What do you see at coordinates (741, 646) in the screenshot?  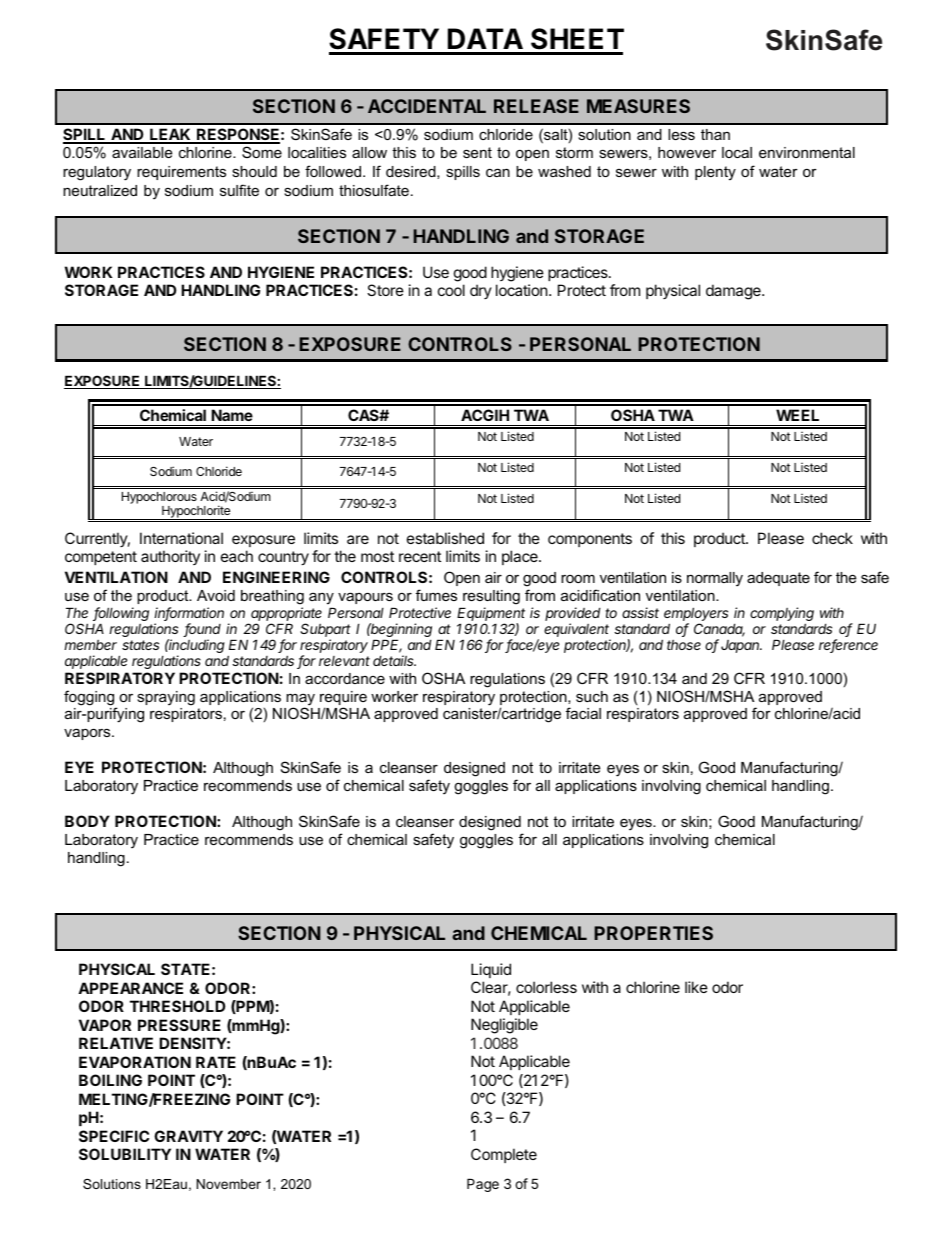 I see `Japan` at bounding box center [741, 646].
